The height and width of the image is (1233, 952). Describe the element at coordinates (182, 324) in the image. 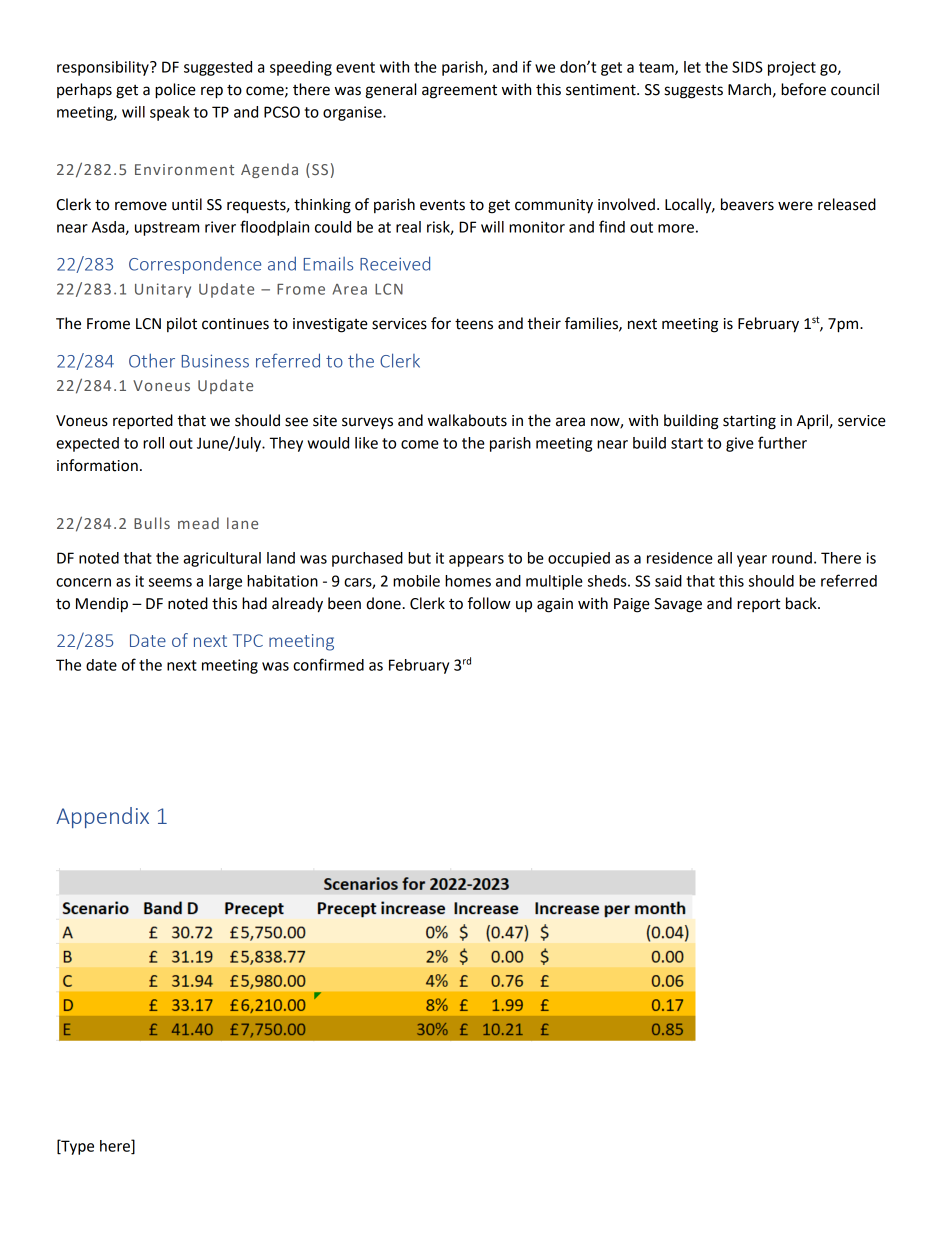

I see `pilot` at that location.
